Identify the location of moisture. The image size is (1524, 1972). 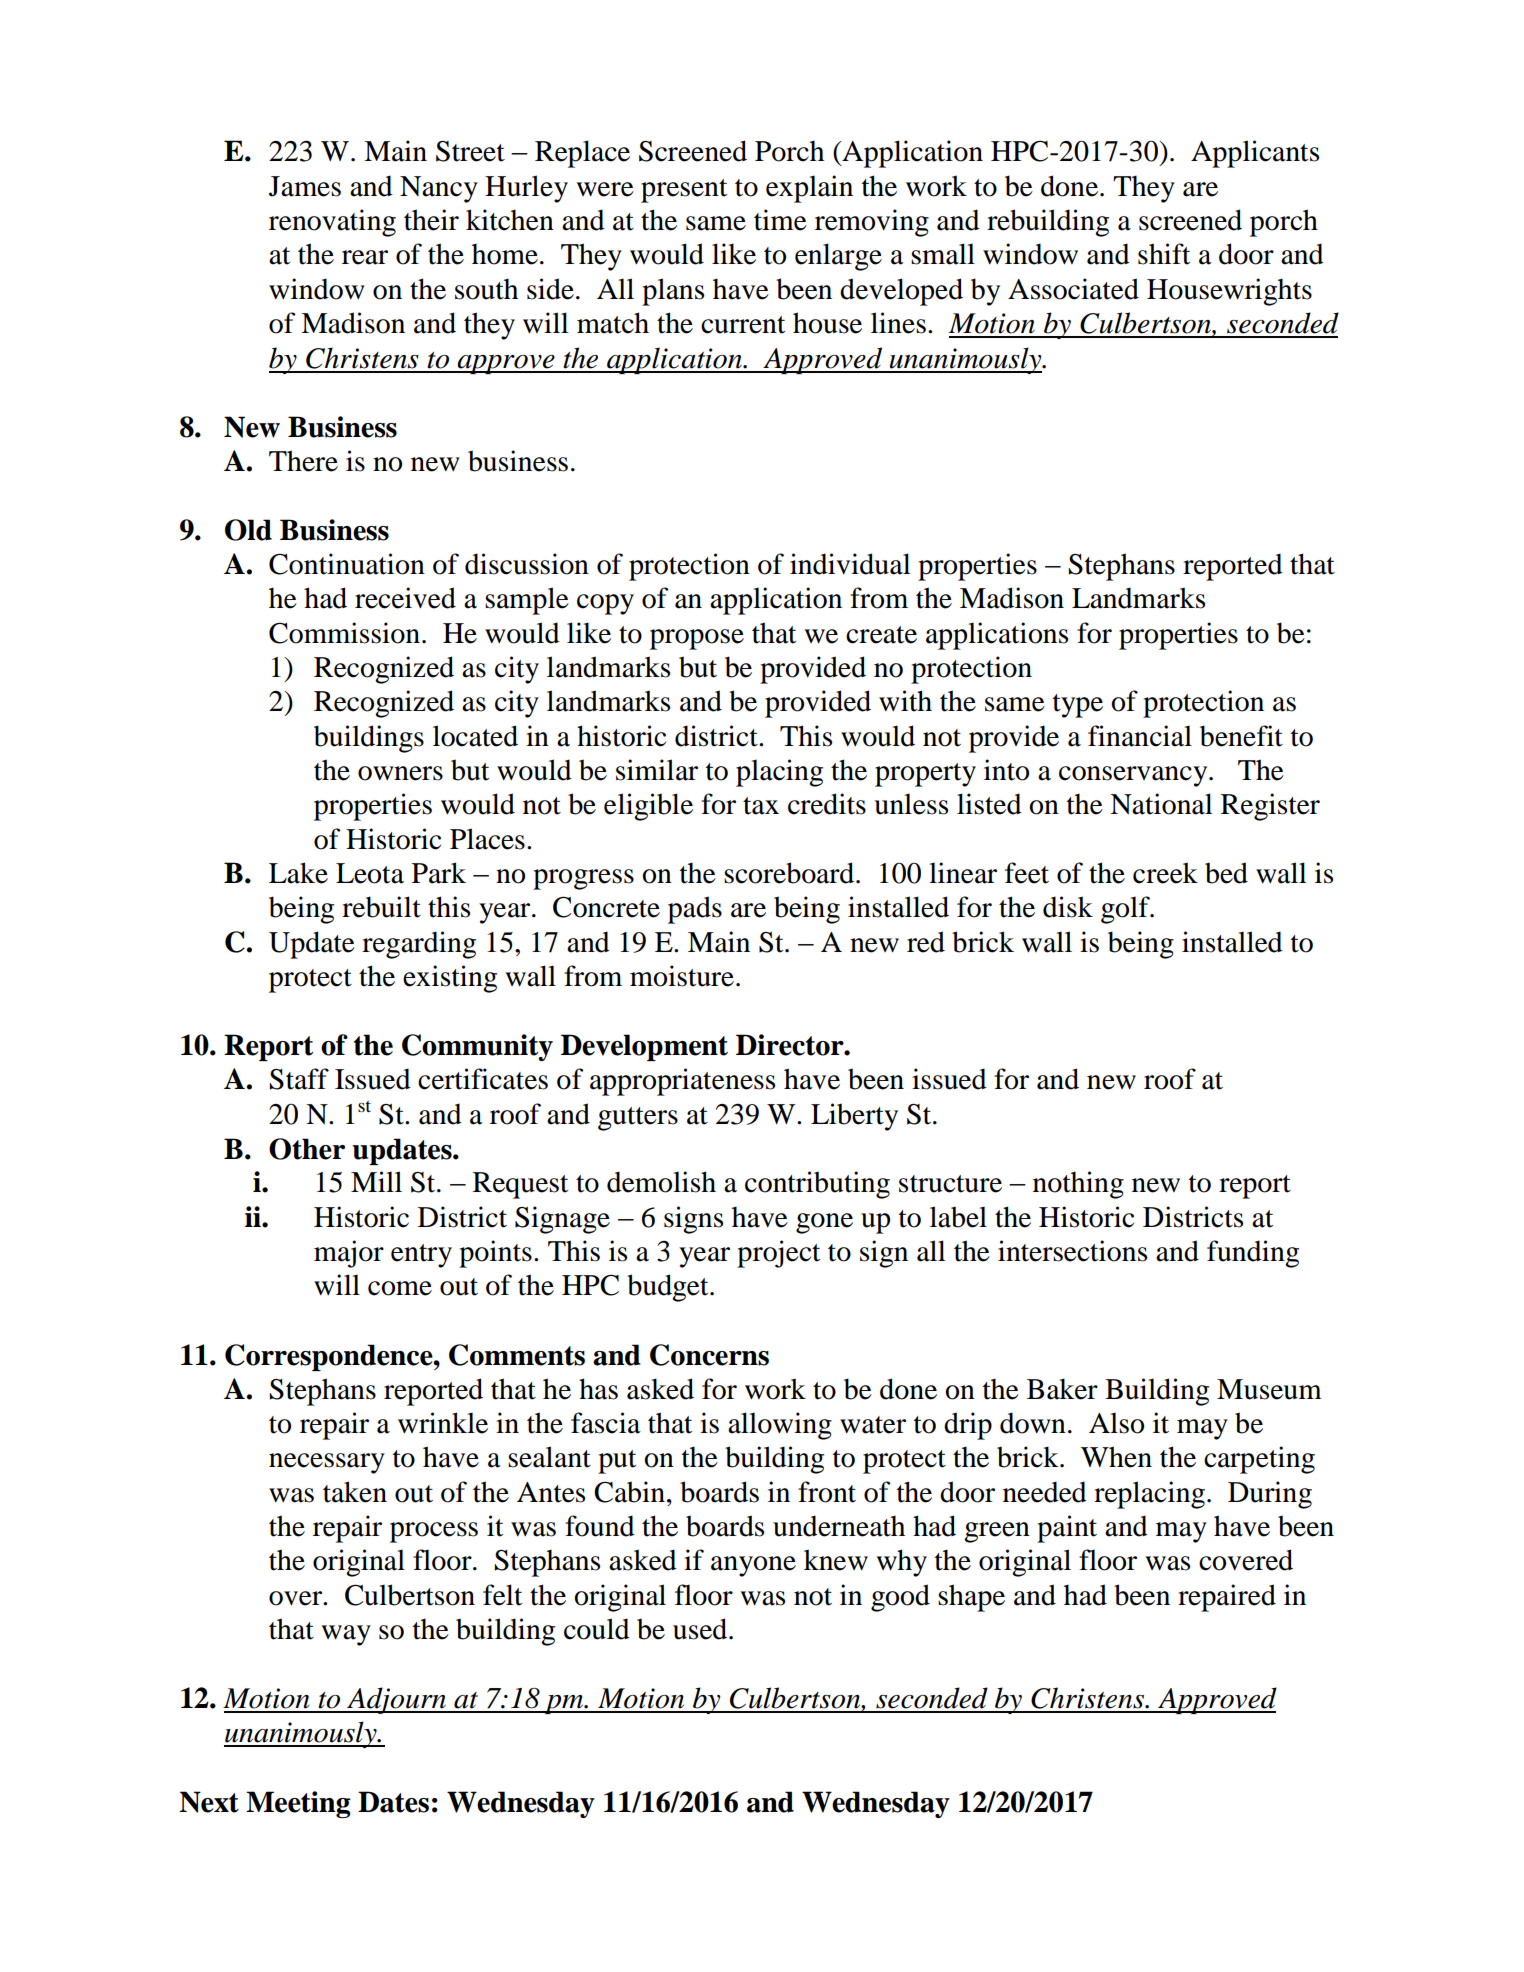
(682, 976).
